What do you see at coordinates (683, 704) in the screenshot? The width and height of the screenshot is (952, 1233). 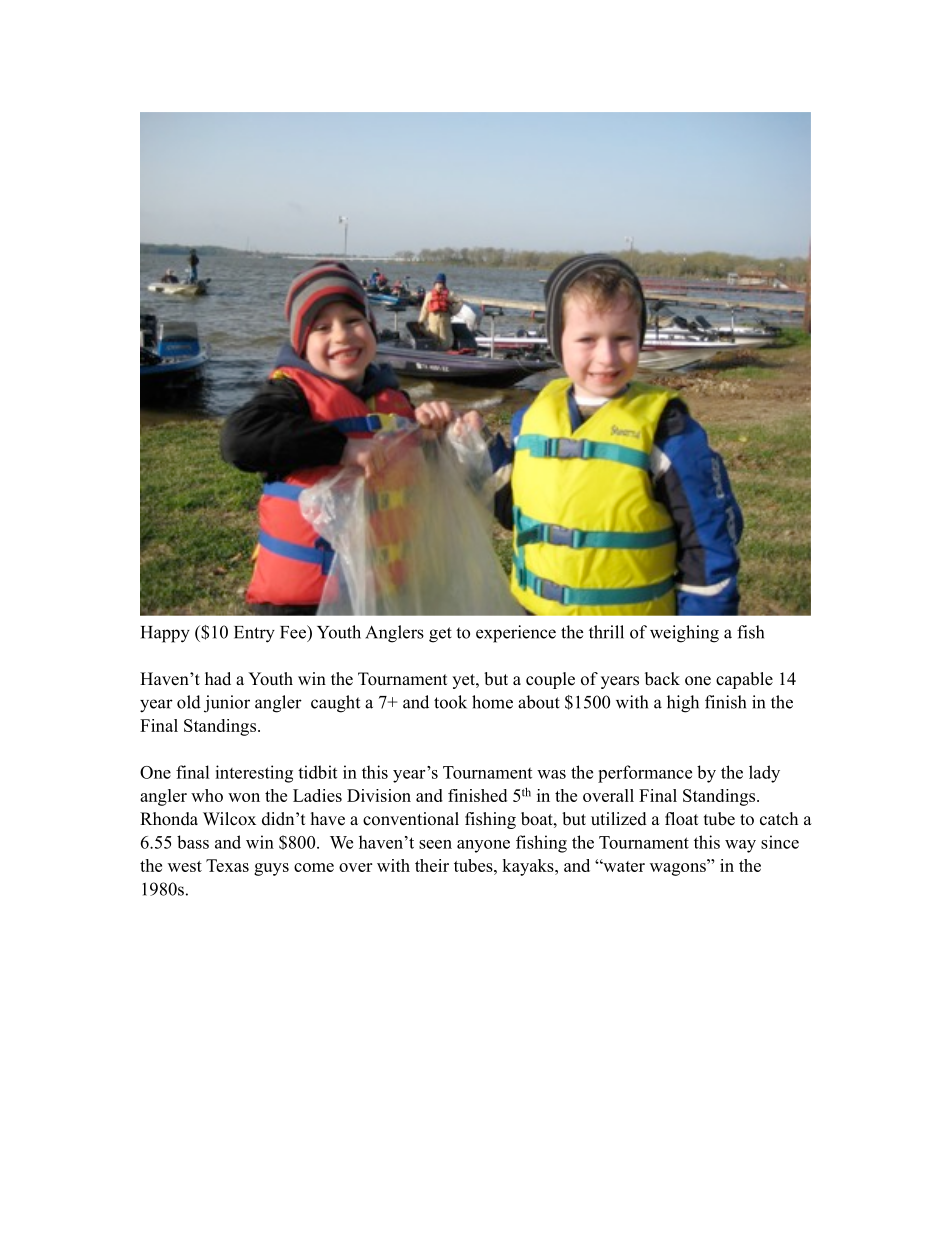 I see `high` at bounding box center [683, 704].
